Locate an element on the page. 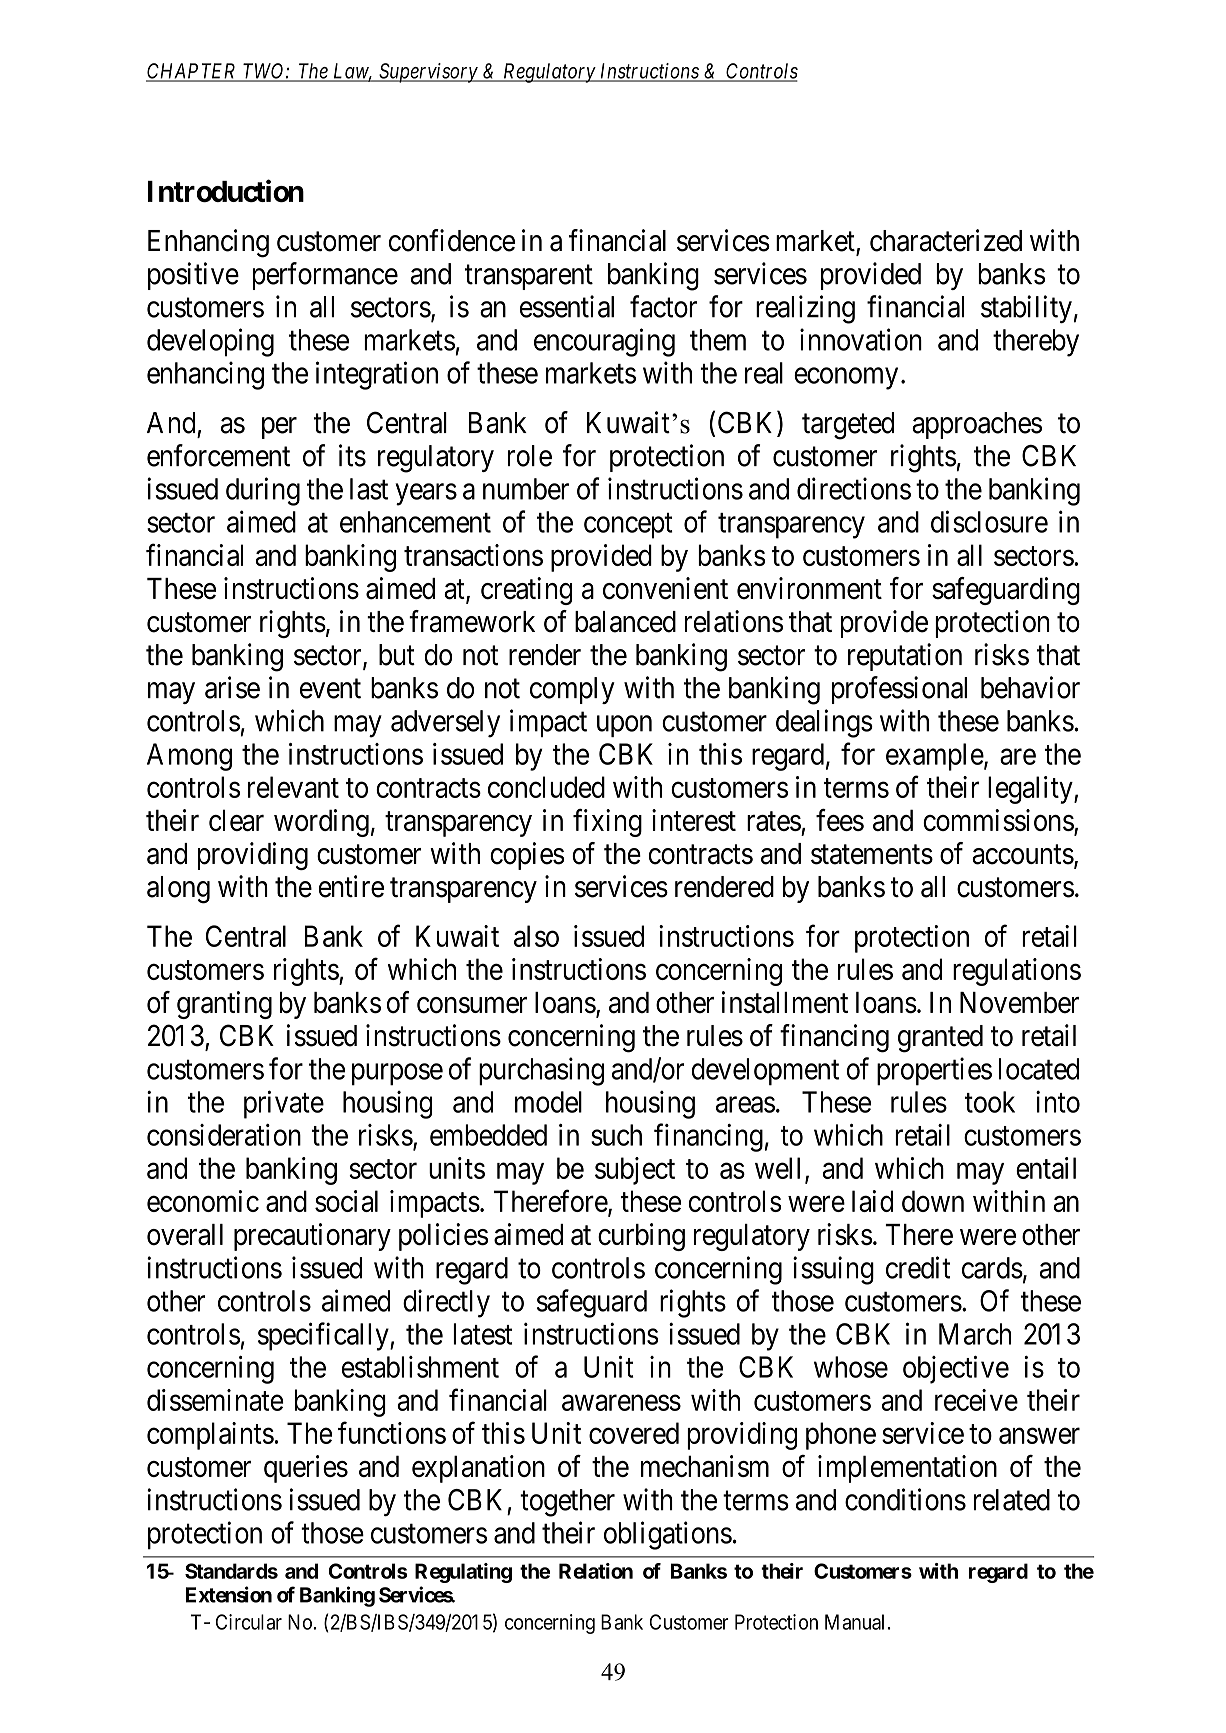  conditions is located at coordinates (905, 1499).
